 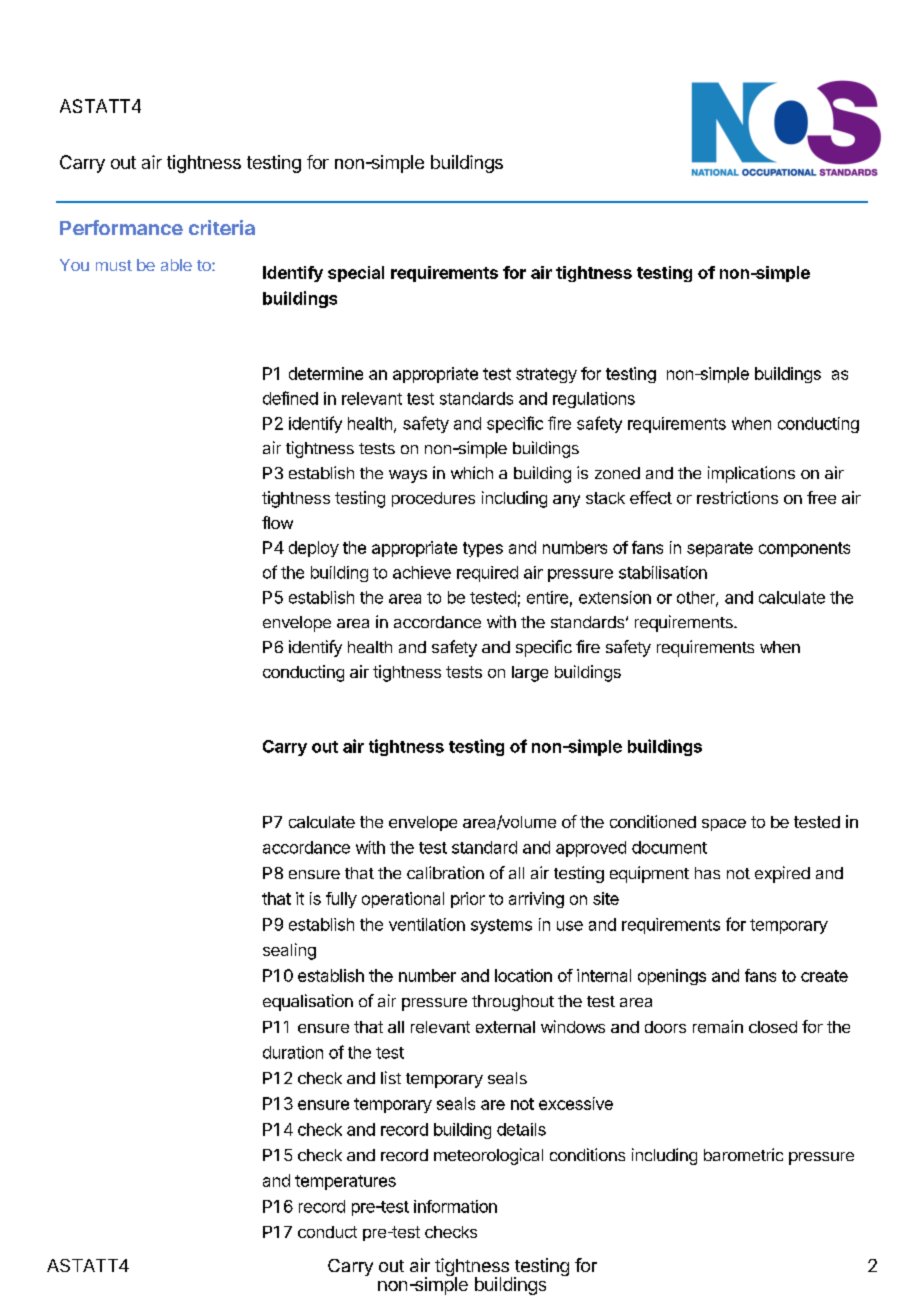 I want to click on calibration, so click(x=445, y=872).
